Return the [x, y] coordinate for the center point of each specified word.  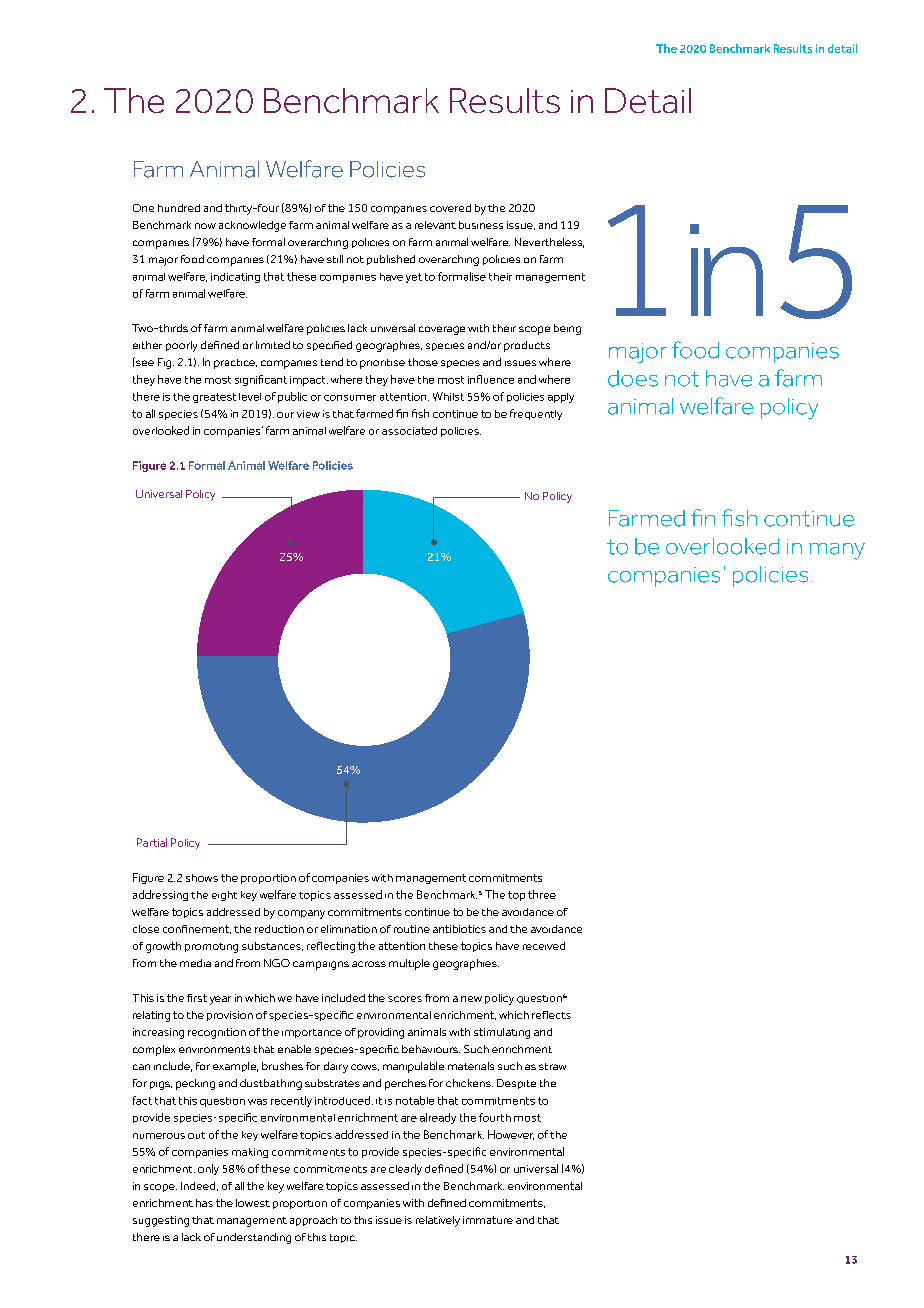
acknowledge [252, 226]
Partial [152, 842]
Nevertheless [549, 243]
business [481, 225]
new [471, 999]
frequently [536, 414]
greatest [214, 398]
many [837, 551]
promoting [211, 948]
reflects [551, 1015]
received [544, 946]
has [204, 1203]
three [542, 894]
